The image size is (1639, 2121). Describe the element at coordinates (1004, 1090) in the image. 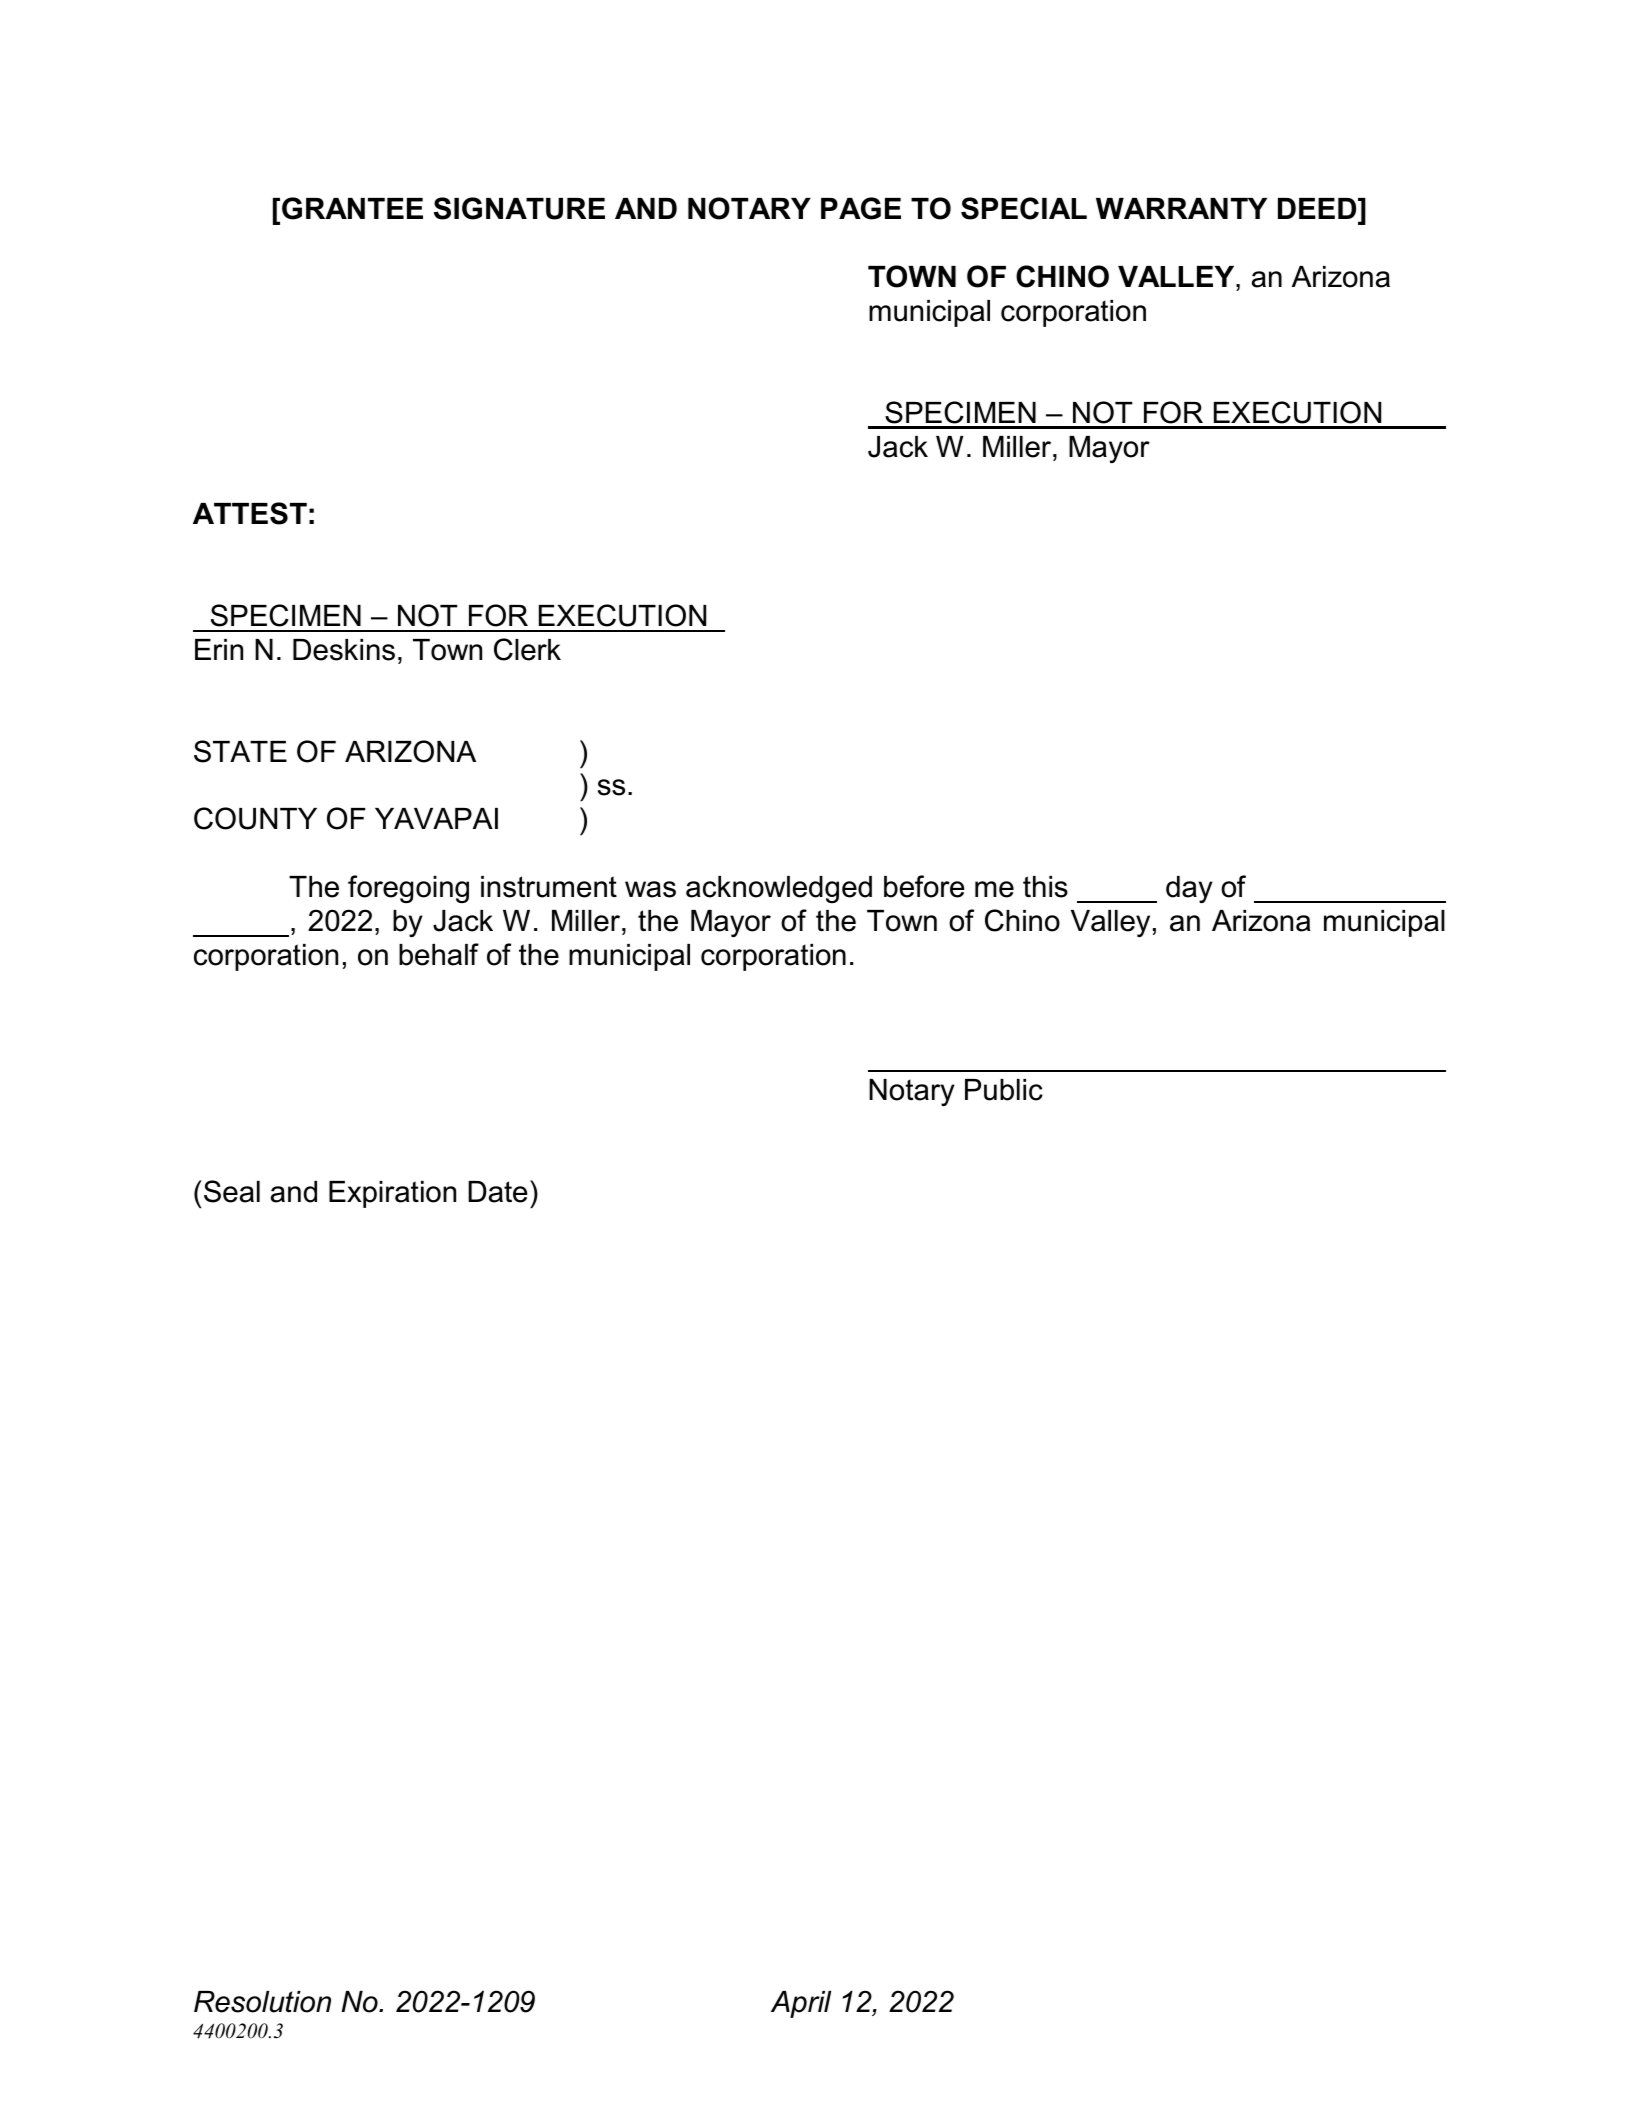

I see `Public` at that location.
